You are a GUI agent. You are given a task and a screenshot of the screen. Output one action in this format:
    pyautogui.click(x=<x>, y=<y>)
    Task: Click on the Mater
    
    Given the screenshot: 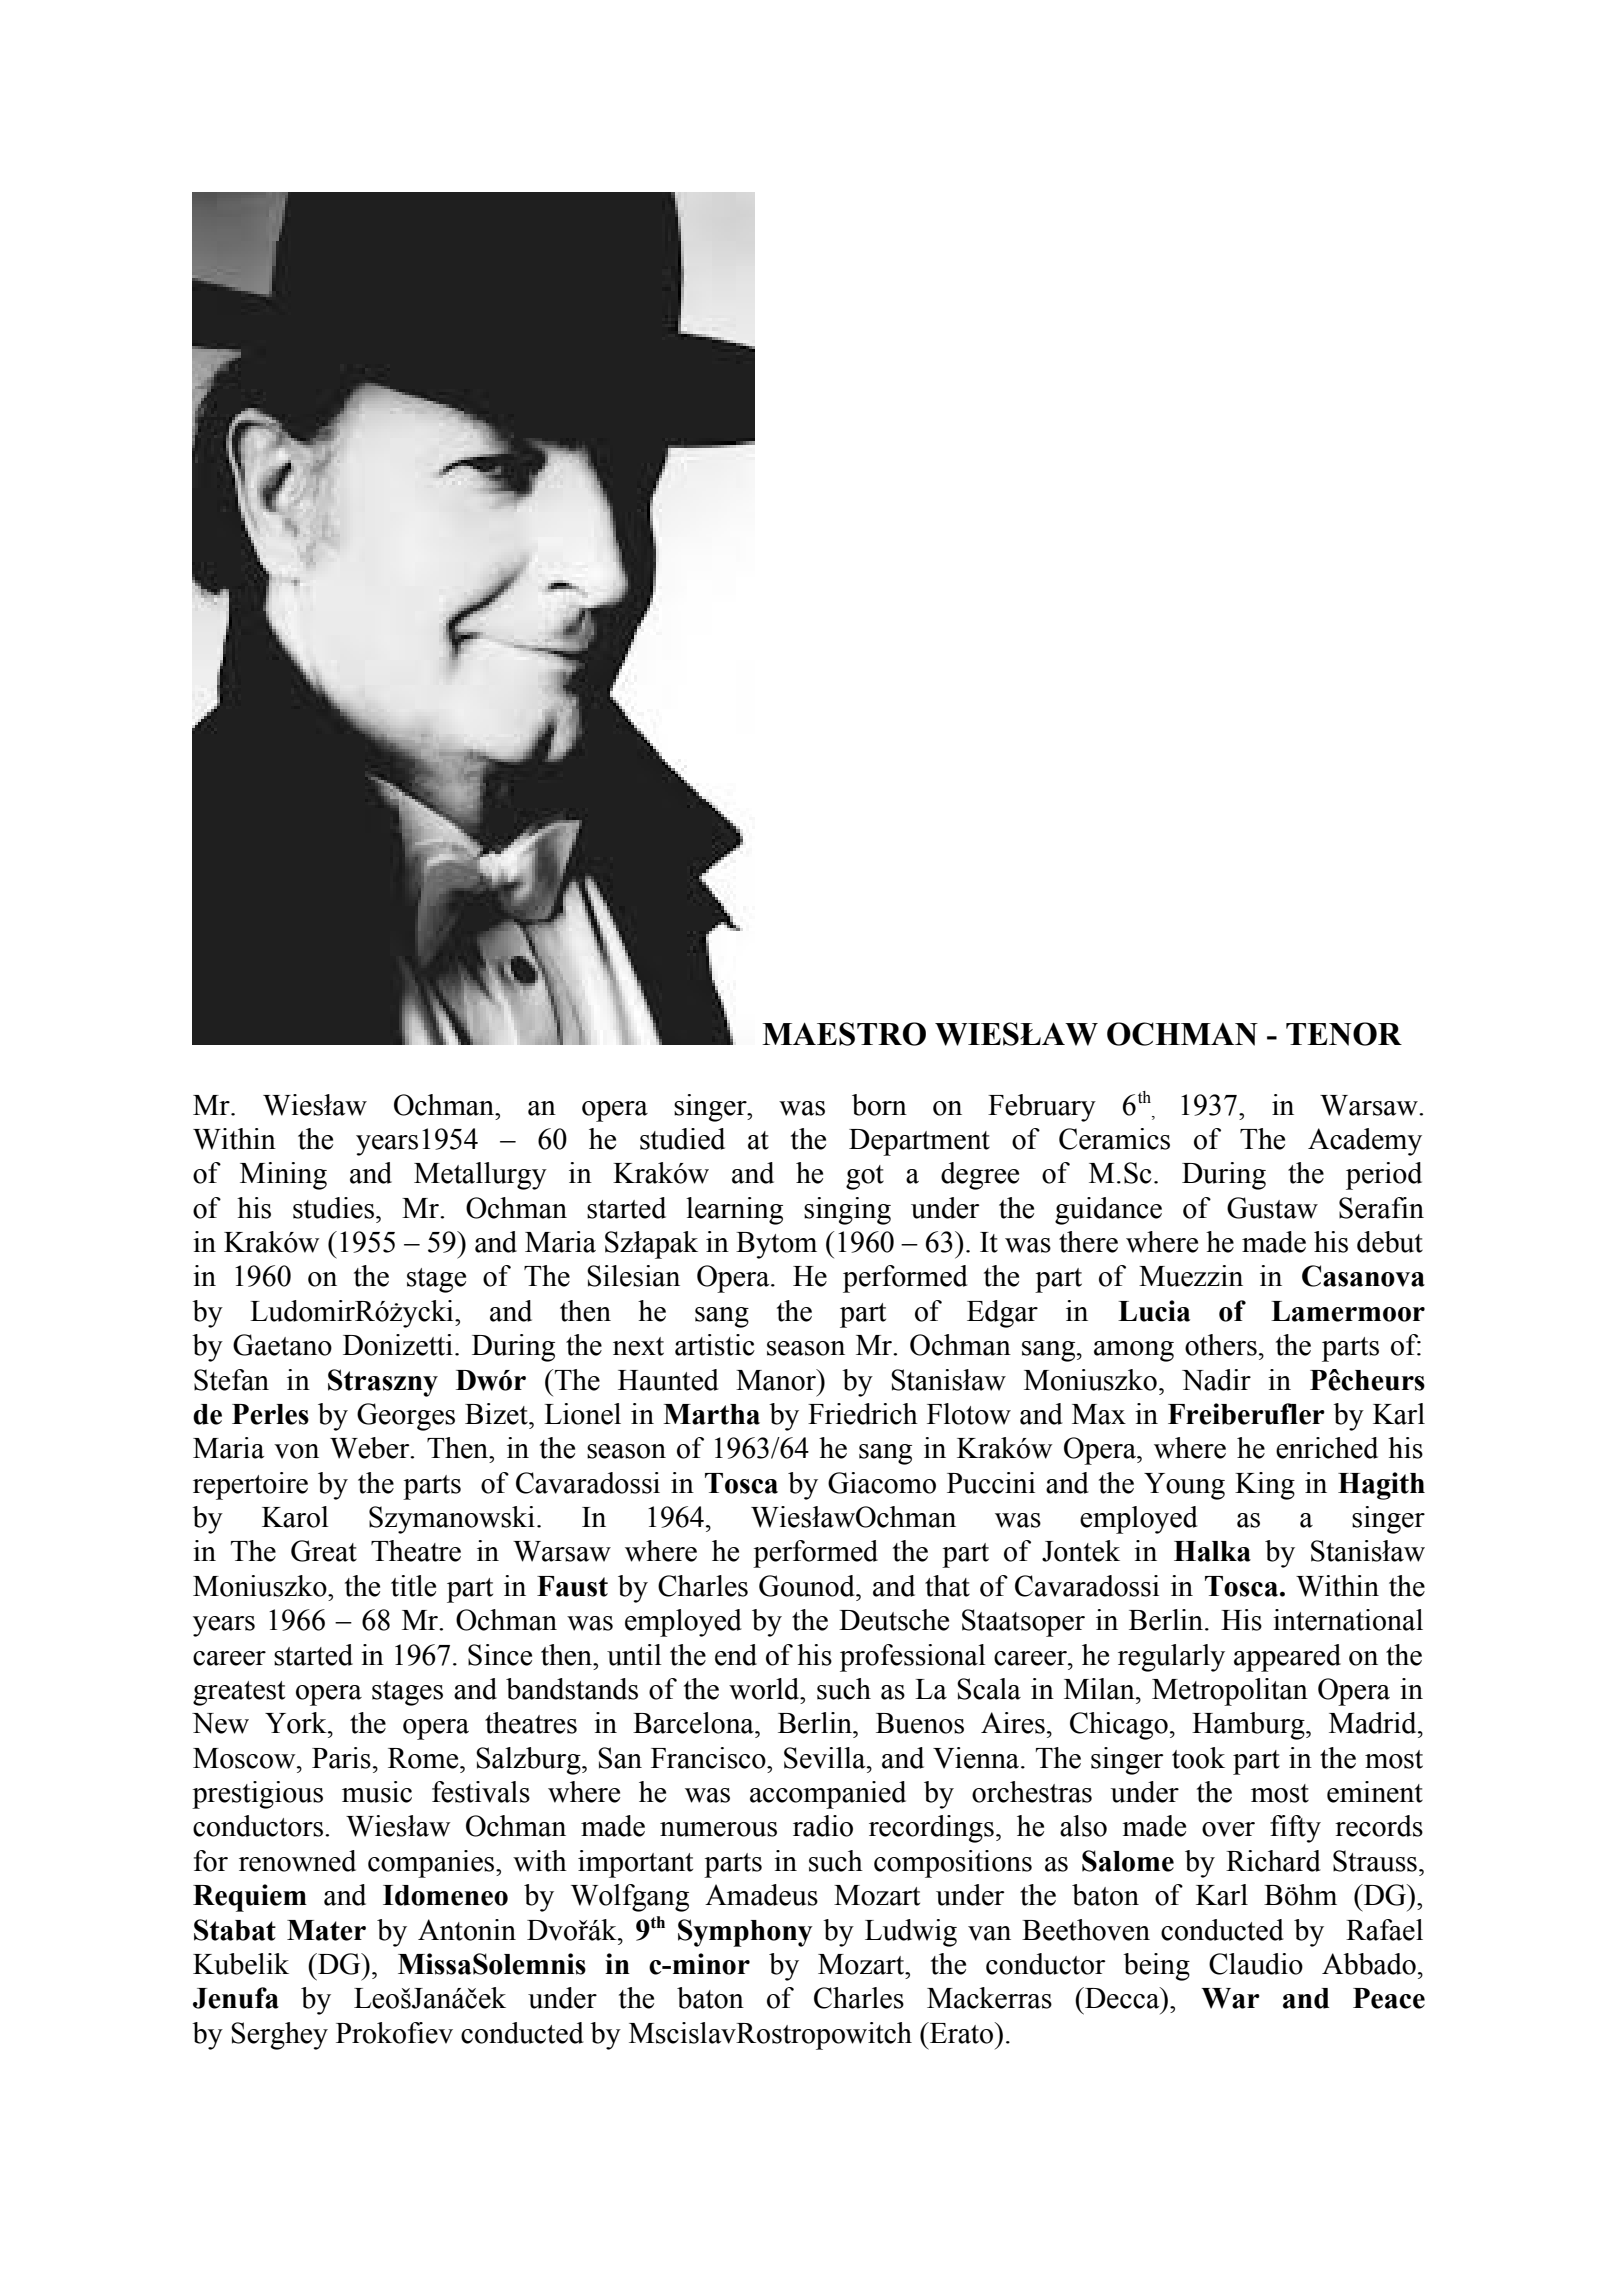 What is the action you would take?
    pyautogui.click(x=326, y=1930)
